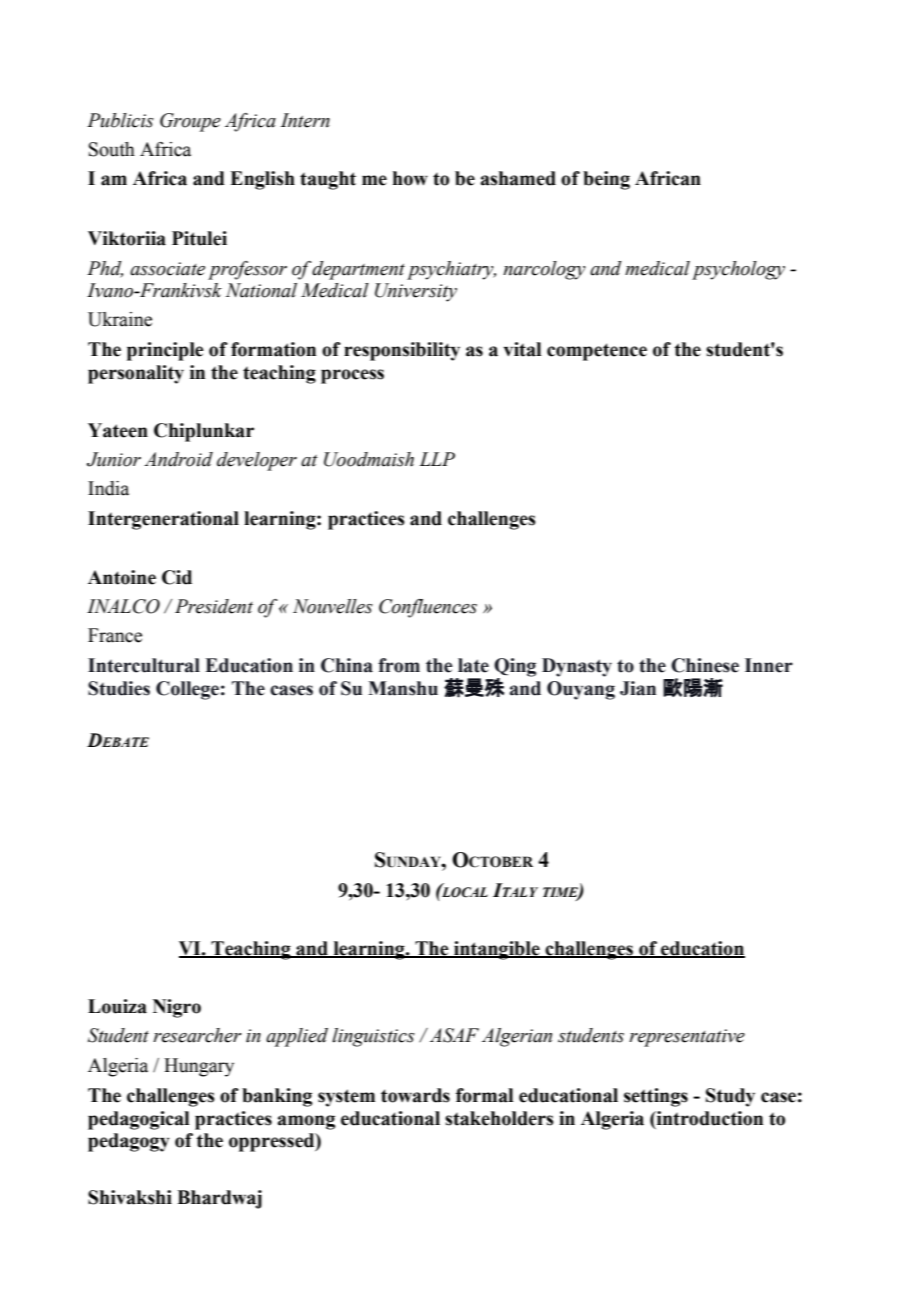  Describe the element at coordinates (410, 178) in the image. I see `how` at that location.
